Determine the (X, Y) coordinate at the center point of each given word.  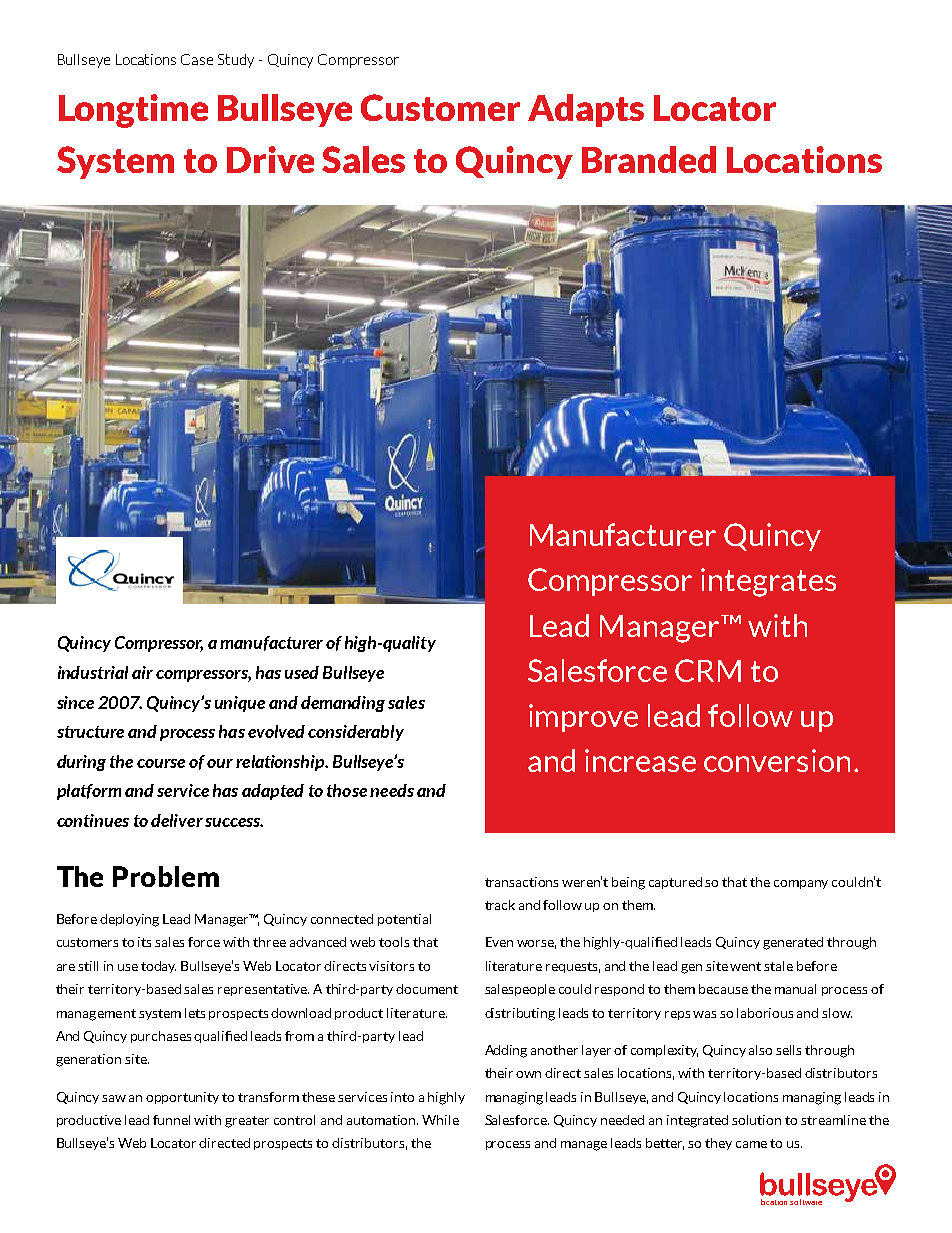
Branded (649, 159)
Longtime (133, 111)
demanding (343, 704)
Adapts (586, 110)
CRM (708, 670)
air (142, 672)
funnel (171, 1120)
